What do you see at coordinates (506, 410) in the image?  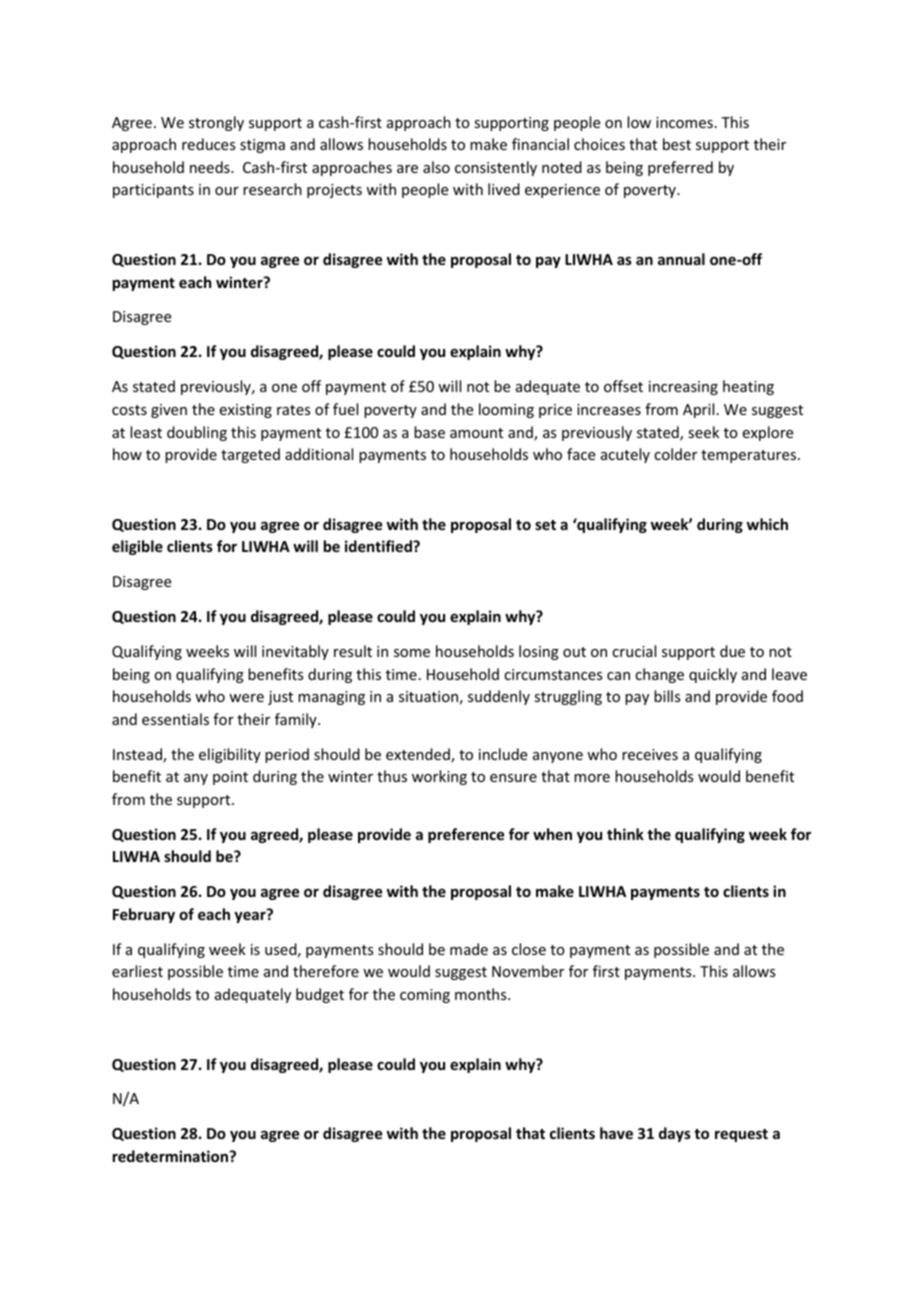 I see `looming` at bounding box center [506, 410].
